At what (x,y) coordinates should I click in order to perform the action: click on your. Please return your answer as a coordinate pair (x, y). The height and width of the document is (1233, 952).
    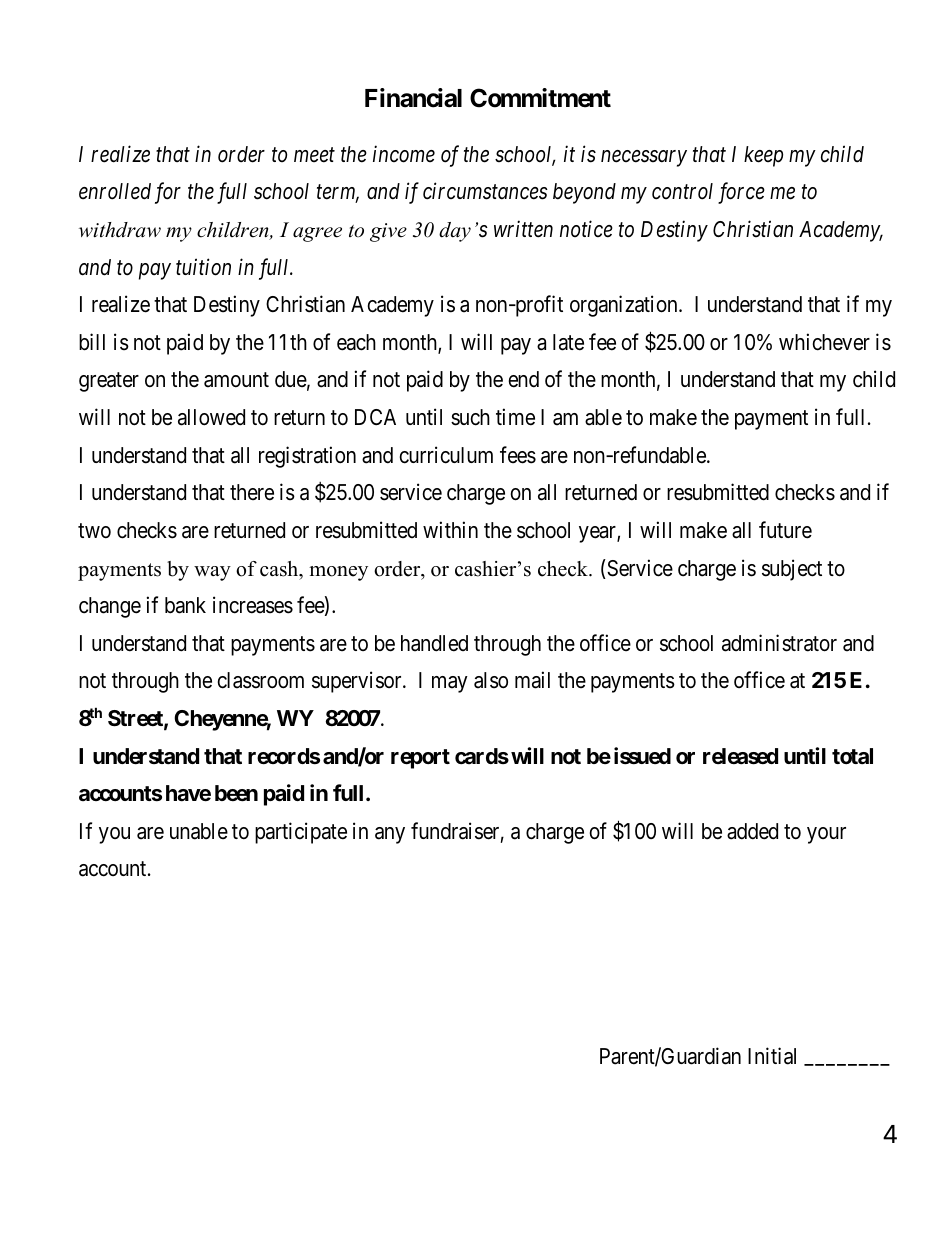
    Looking at the image, I should click on (826, 835).
